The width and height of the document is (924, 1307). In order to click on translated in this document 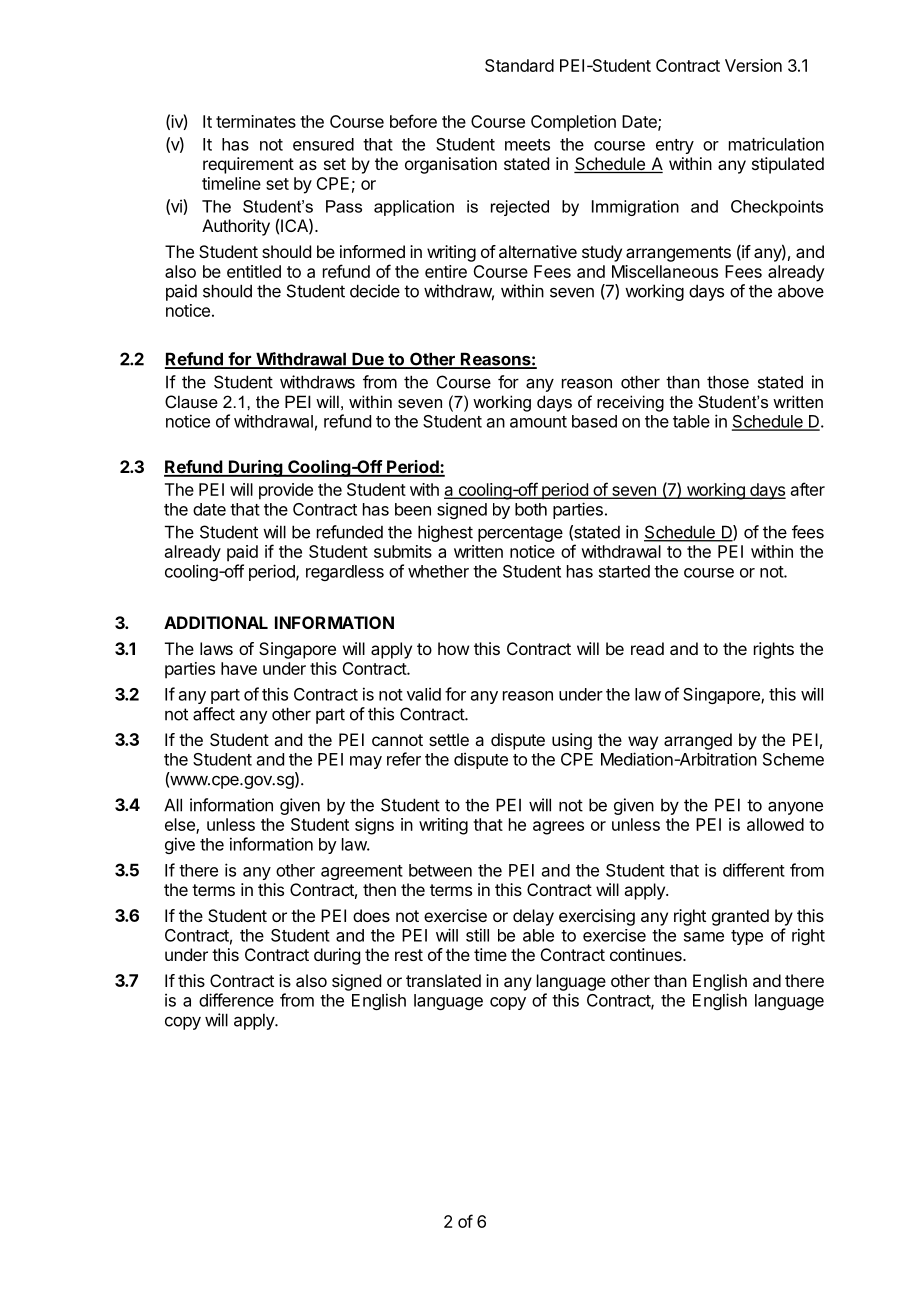, I will do `click(443, 980)`.
